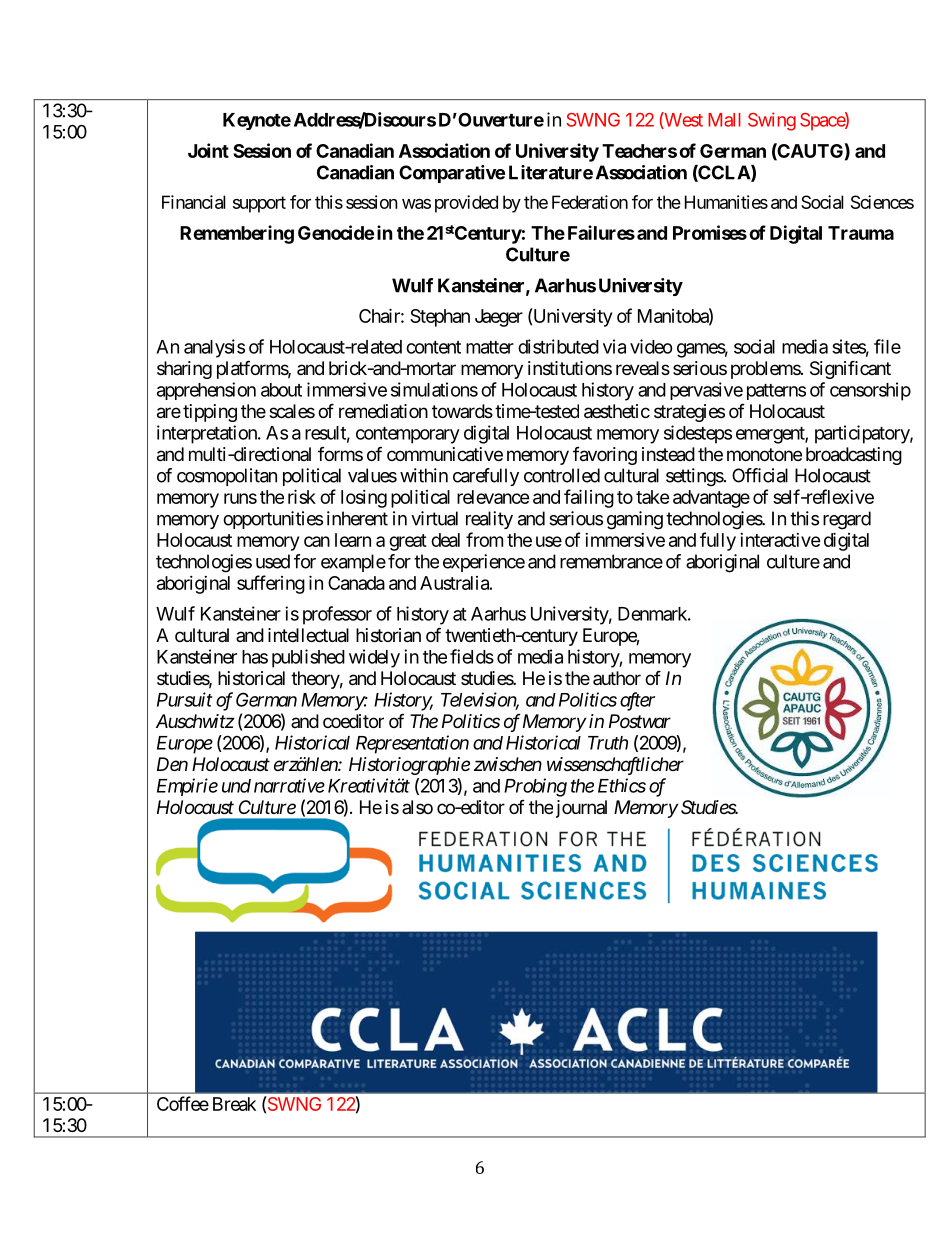 The width and height of the screenshot is (952, 1233). I want to click on monotone, so click(764, 454).
